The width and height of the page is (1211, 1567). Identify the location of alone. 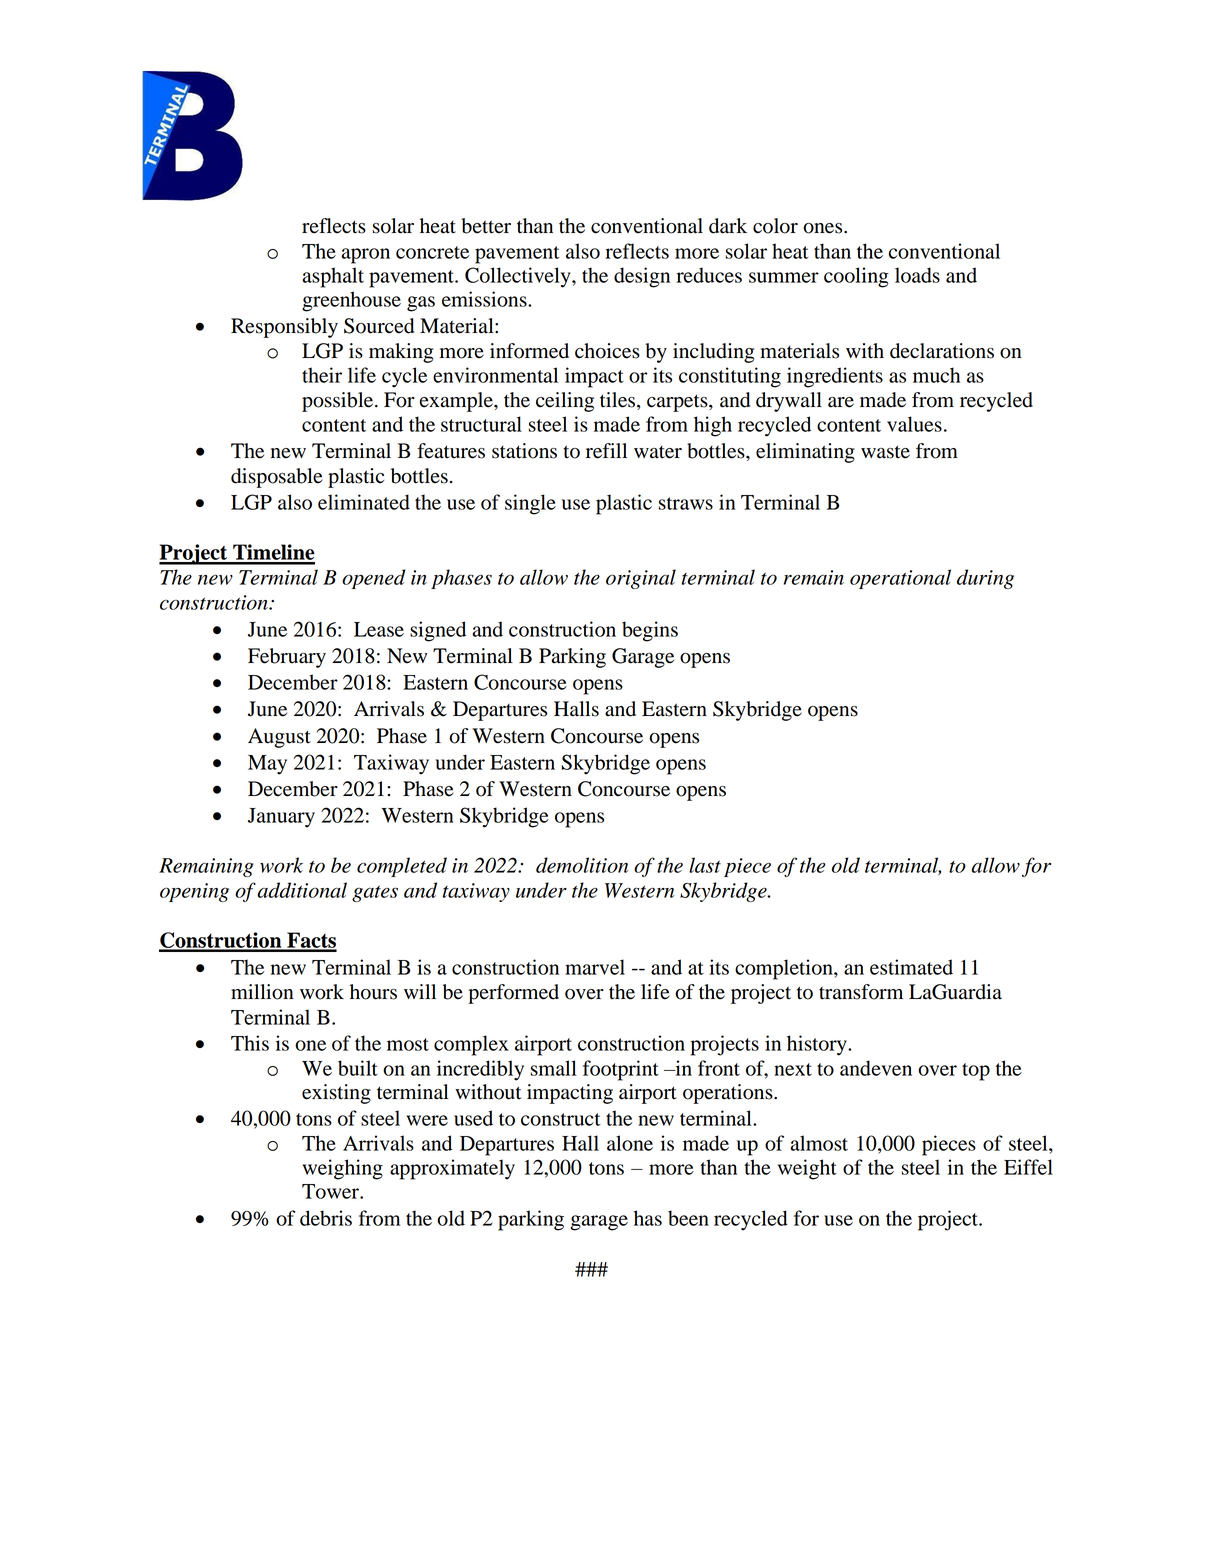
(630, 1143).
